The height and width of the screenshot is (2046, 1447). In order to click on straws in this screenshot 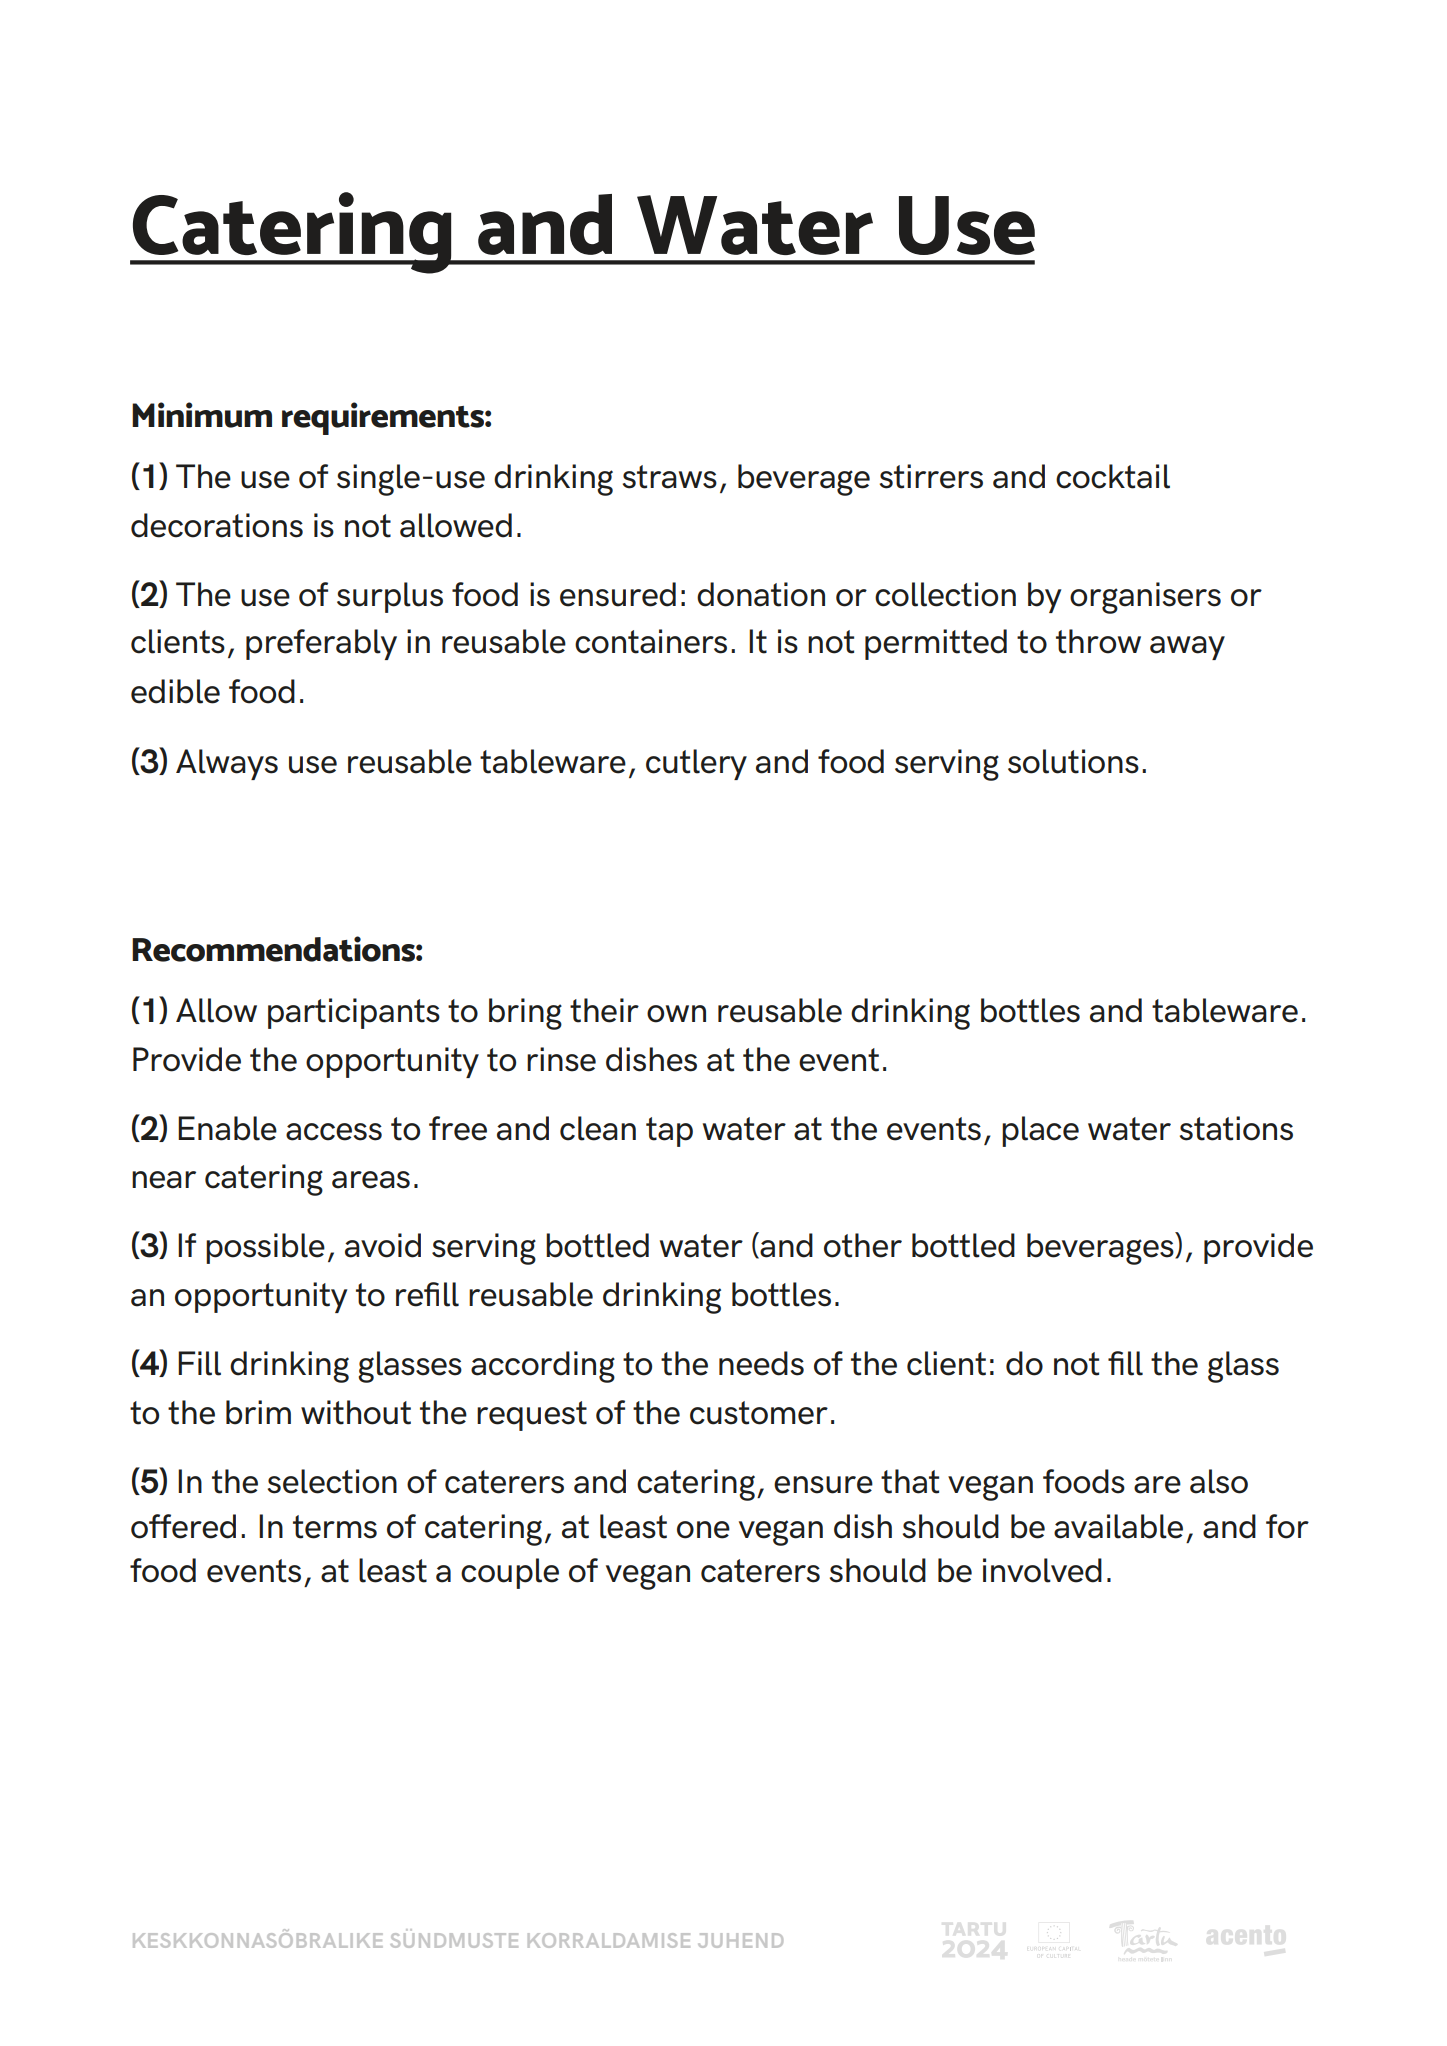, I will do `click(669, 477)`.
